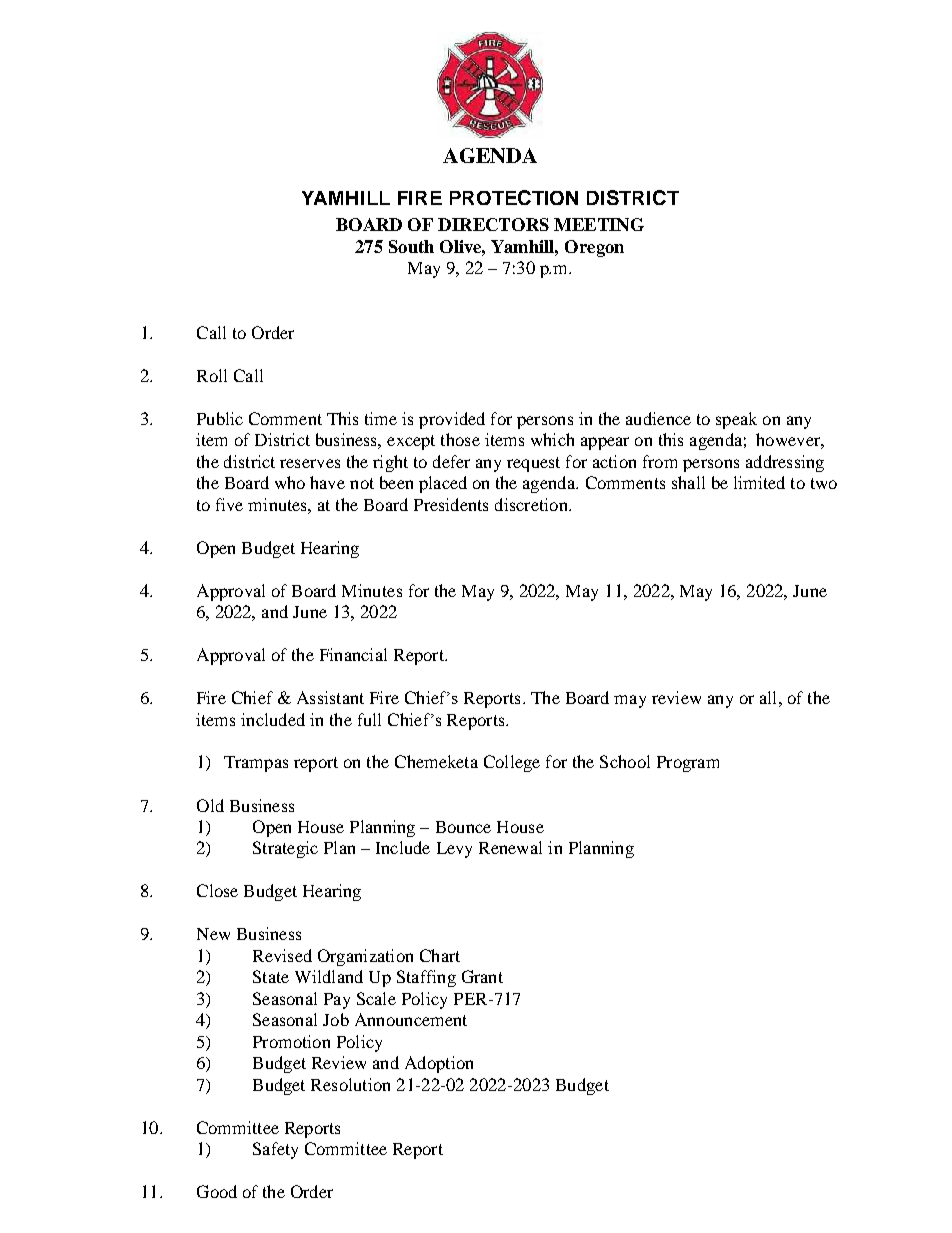  What do you see at coordinates (552, 439) in the document?
I see `which` at bounding box center [552, 439].
